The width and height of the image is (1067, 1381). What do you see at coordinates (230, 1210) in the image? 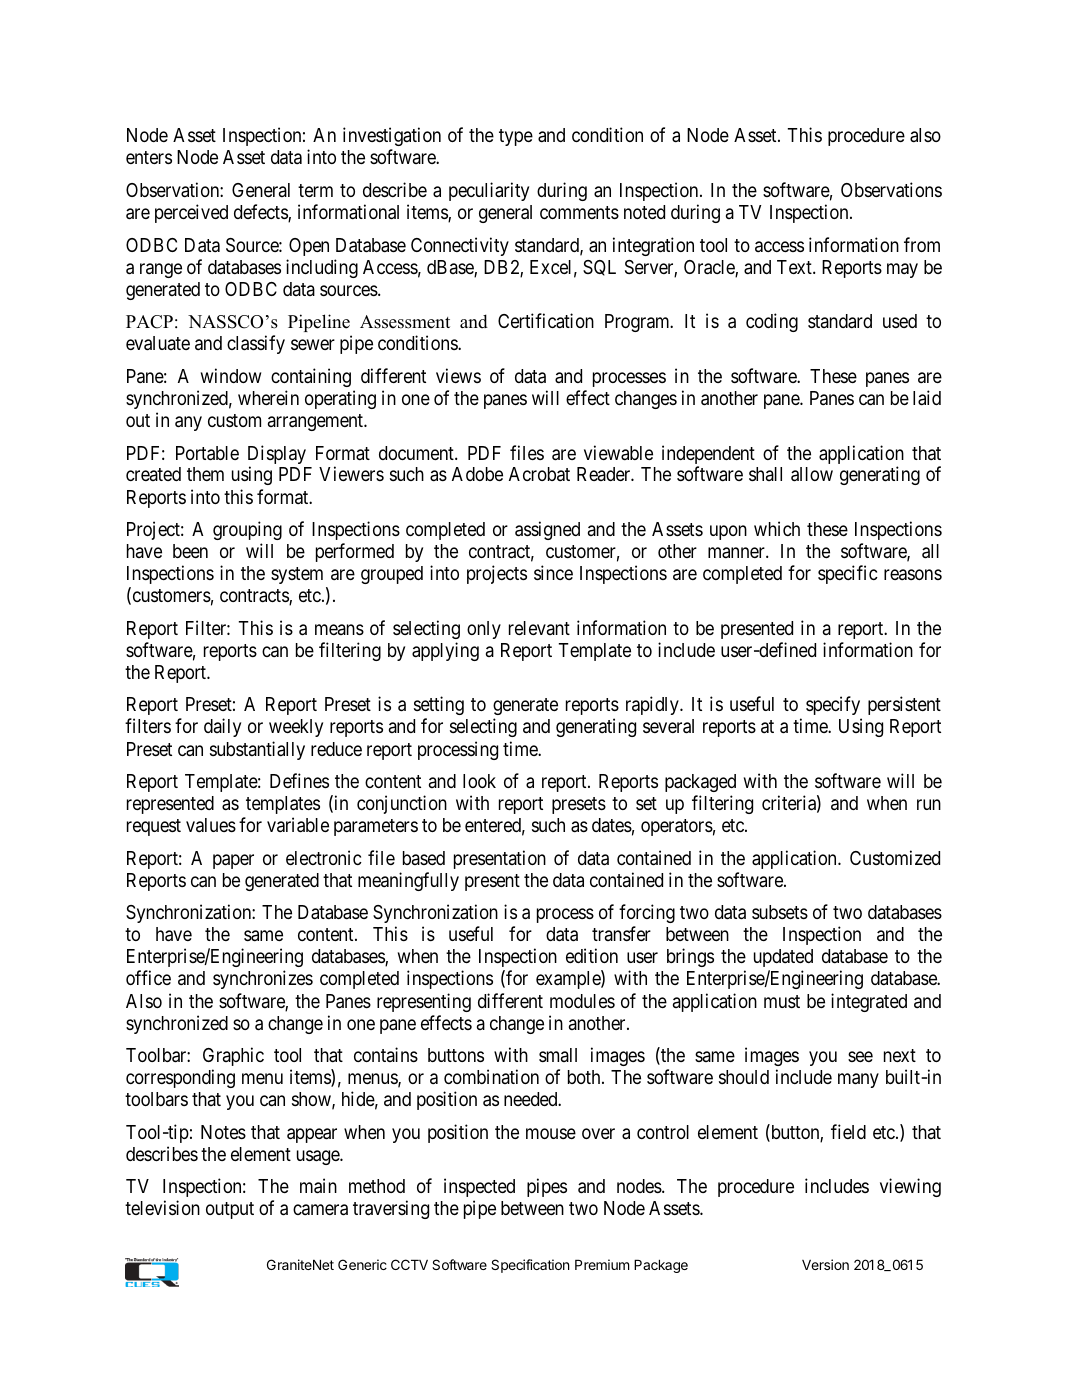
I see `output` at bounding box center [230, 1210].
